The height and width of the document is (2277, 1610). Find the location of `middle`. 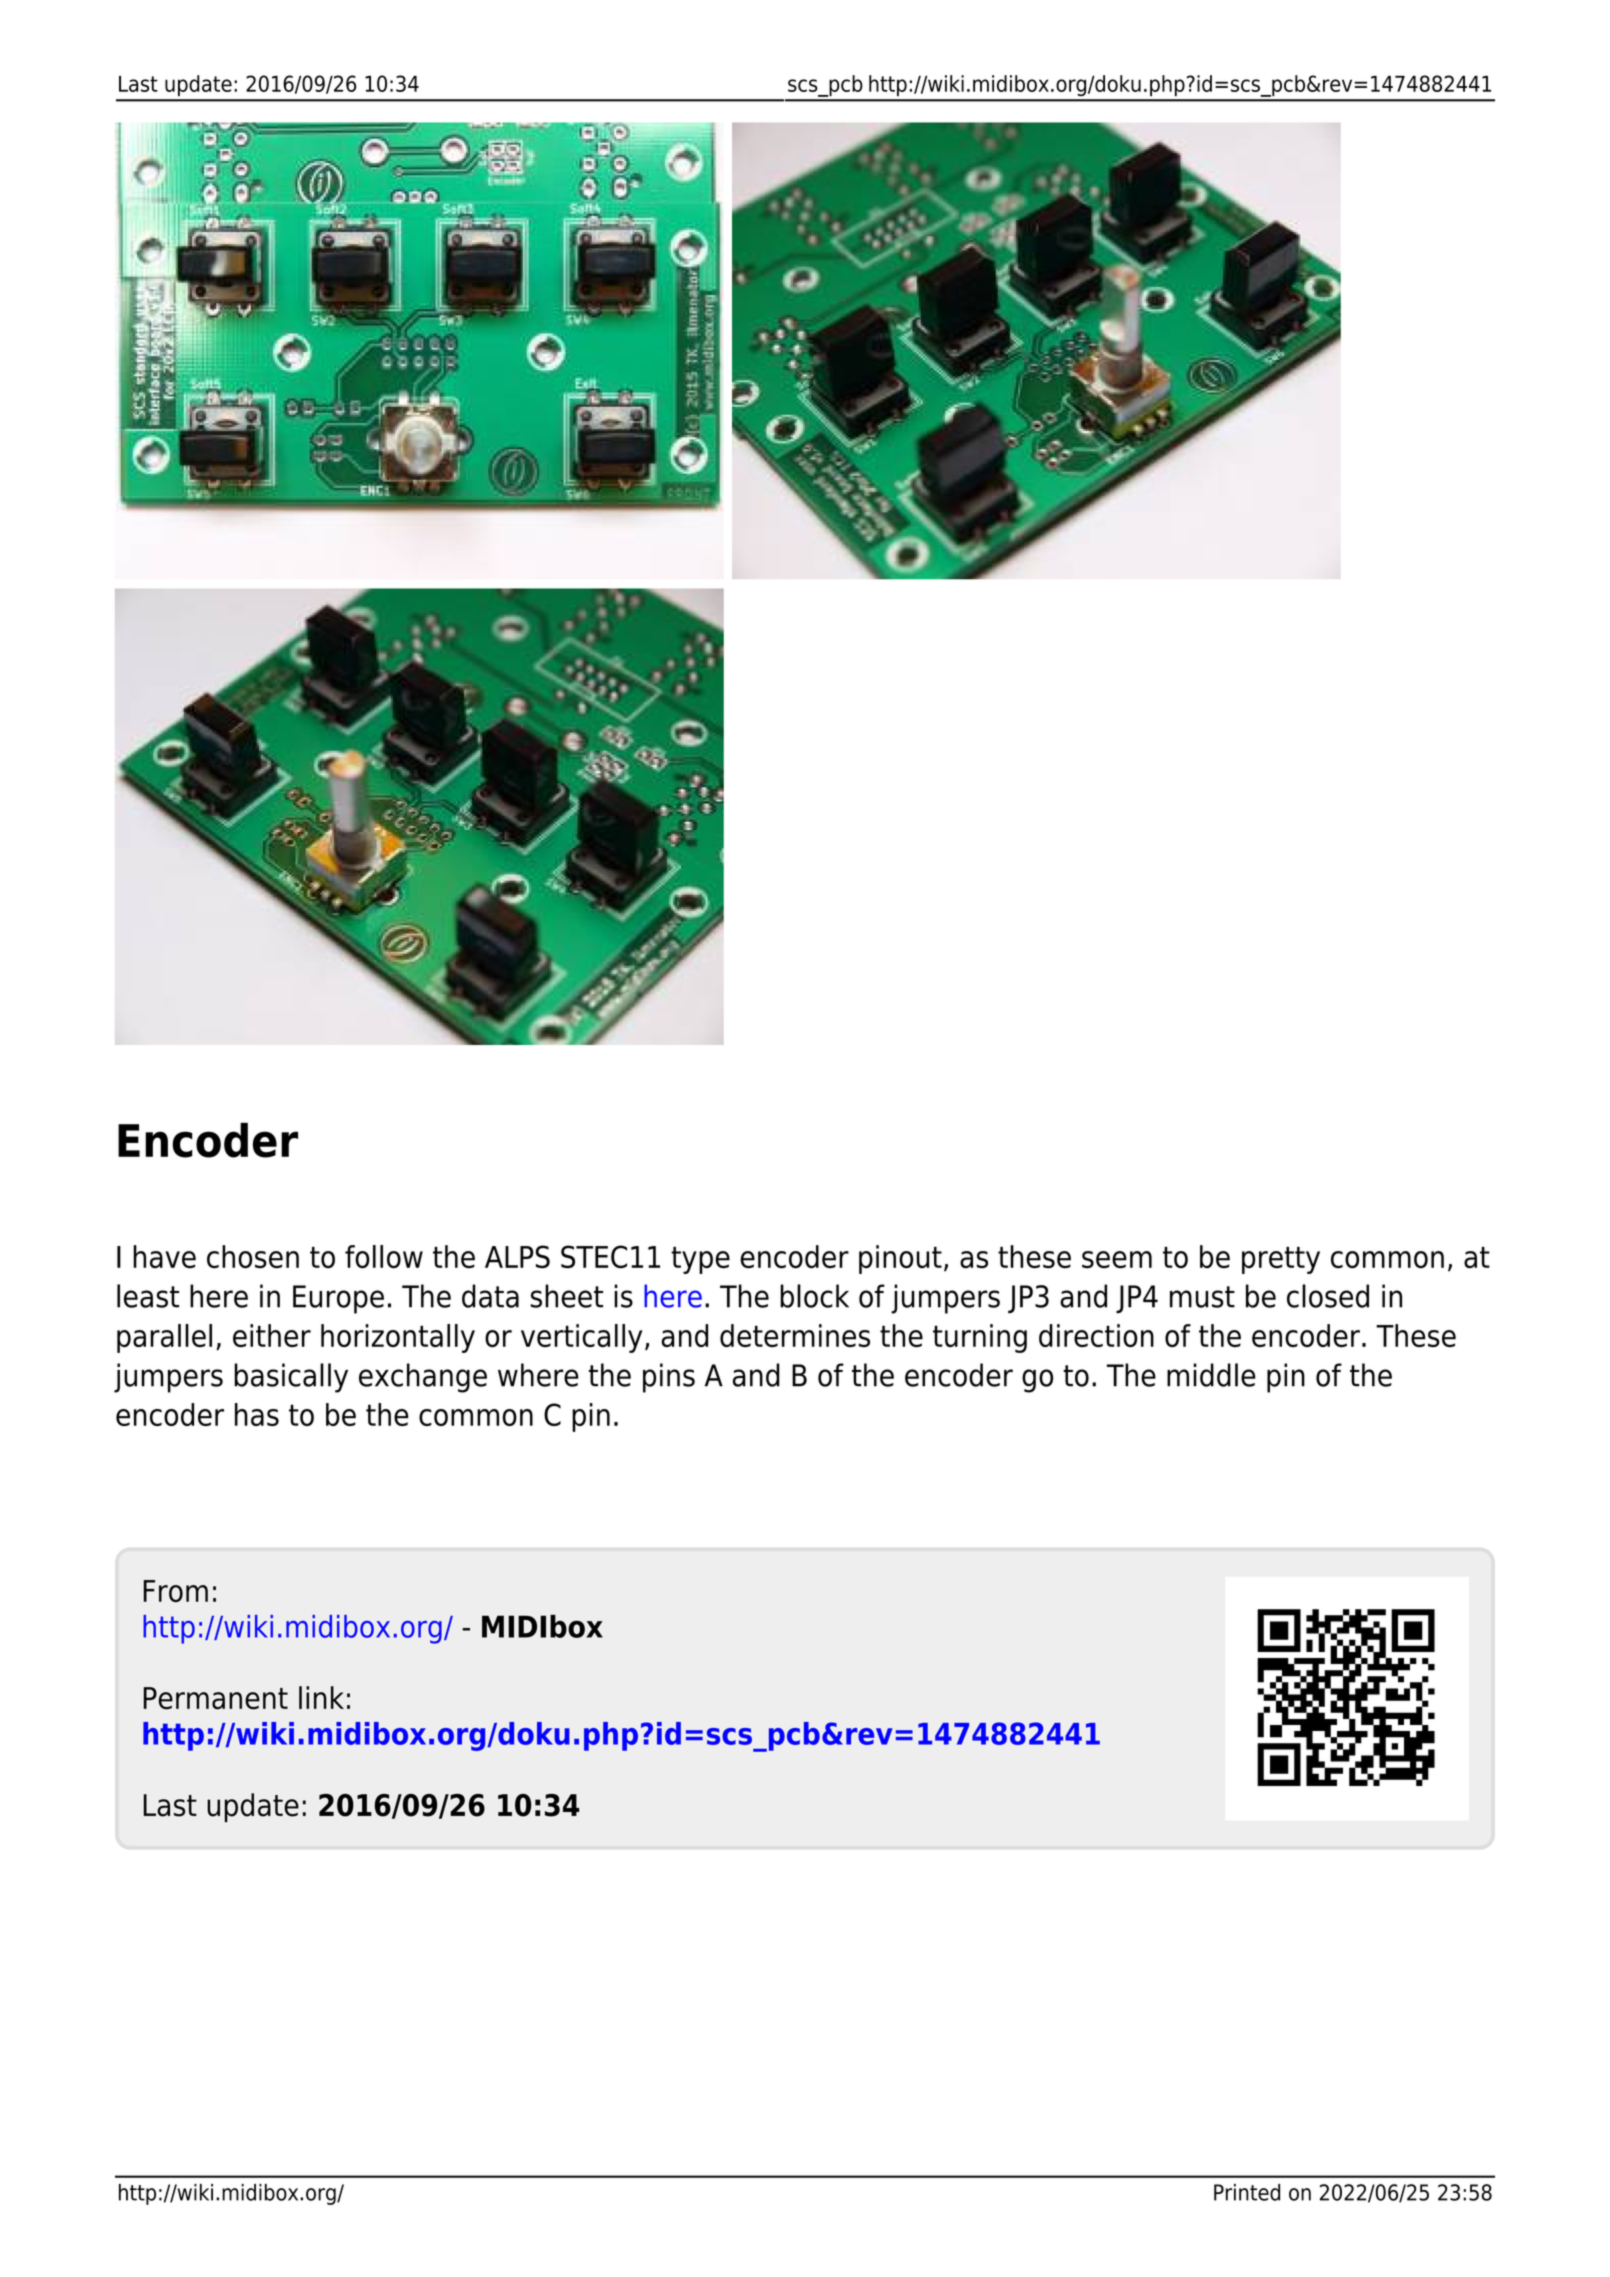

middle is located at coordinates (1211, 1375).
